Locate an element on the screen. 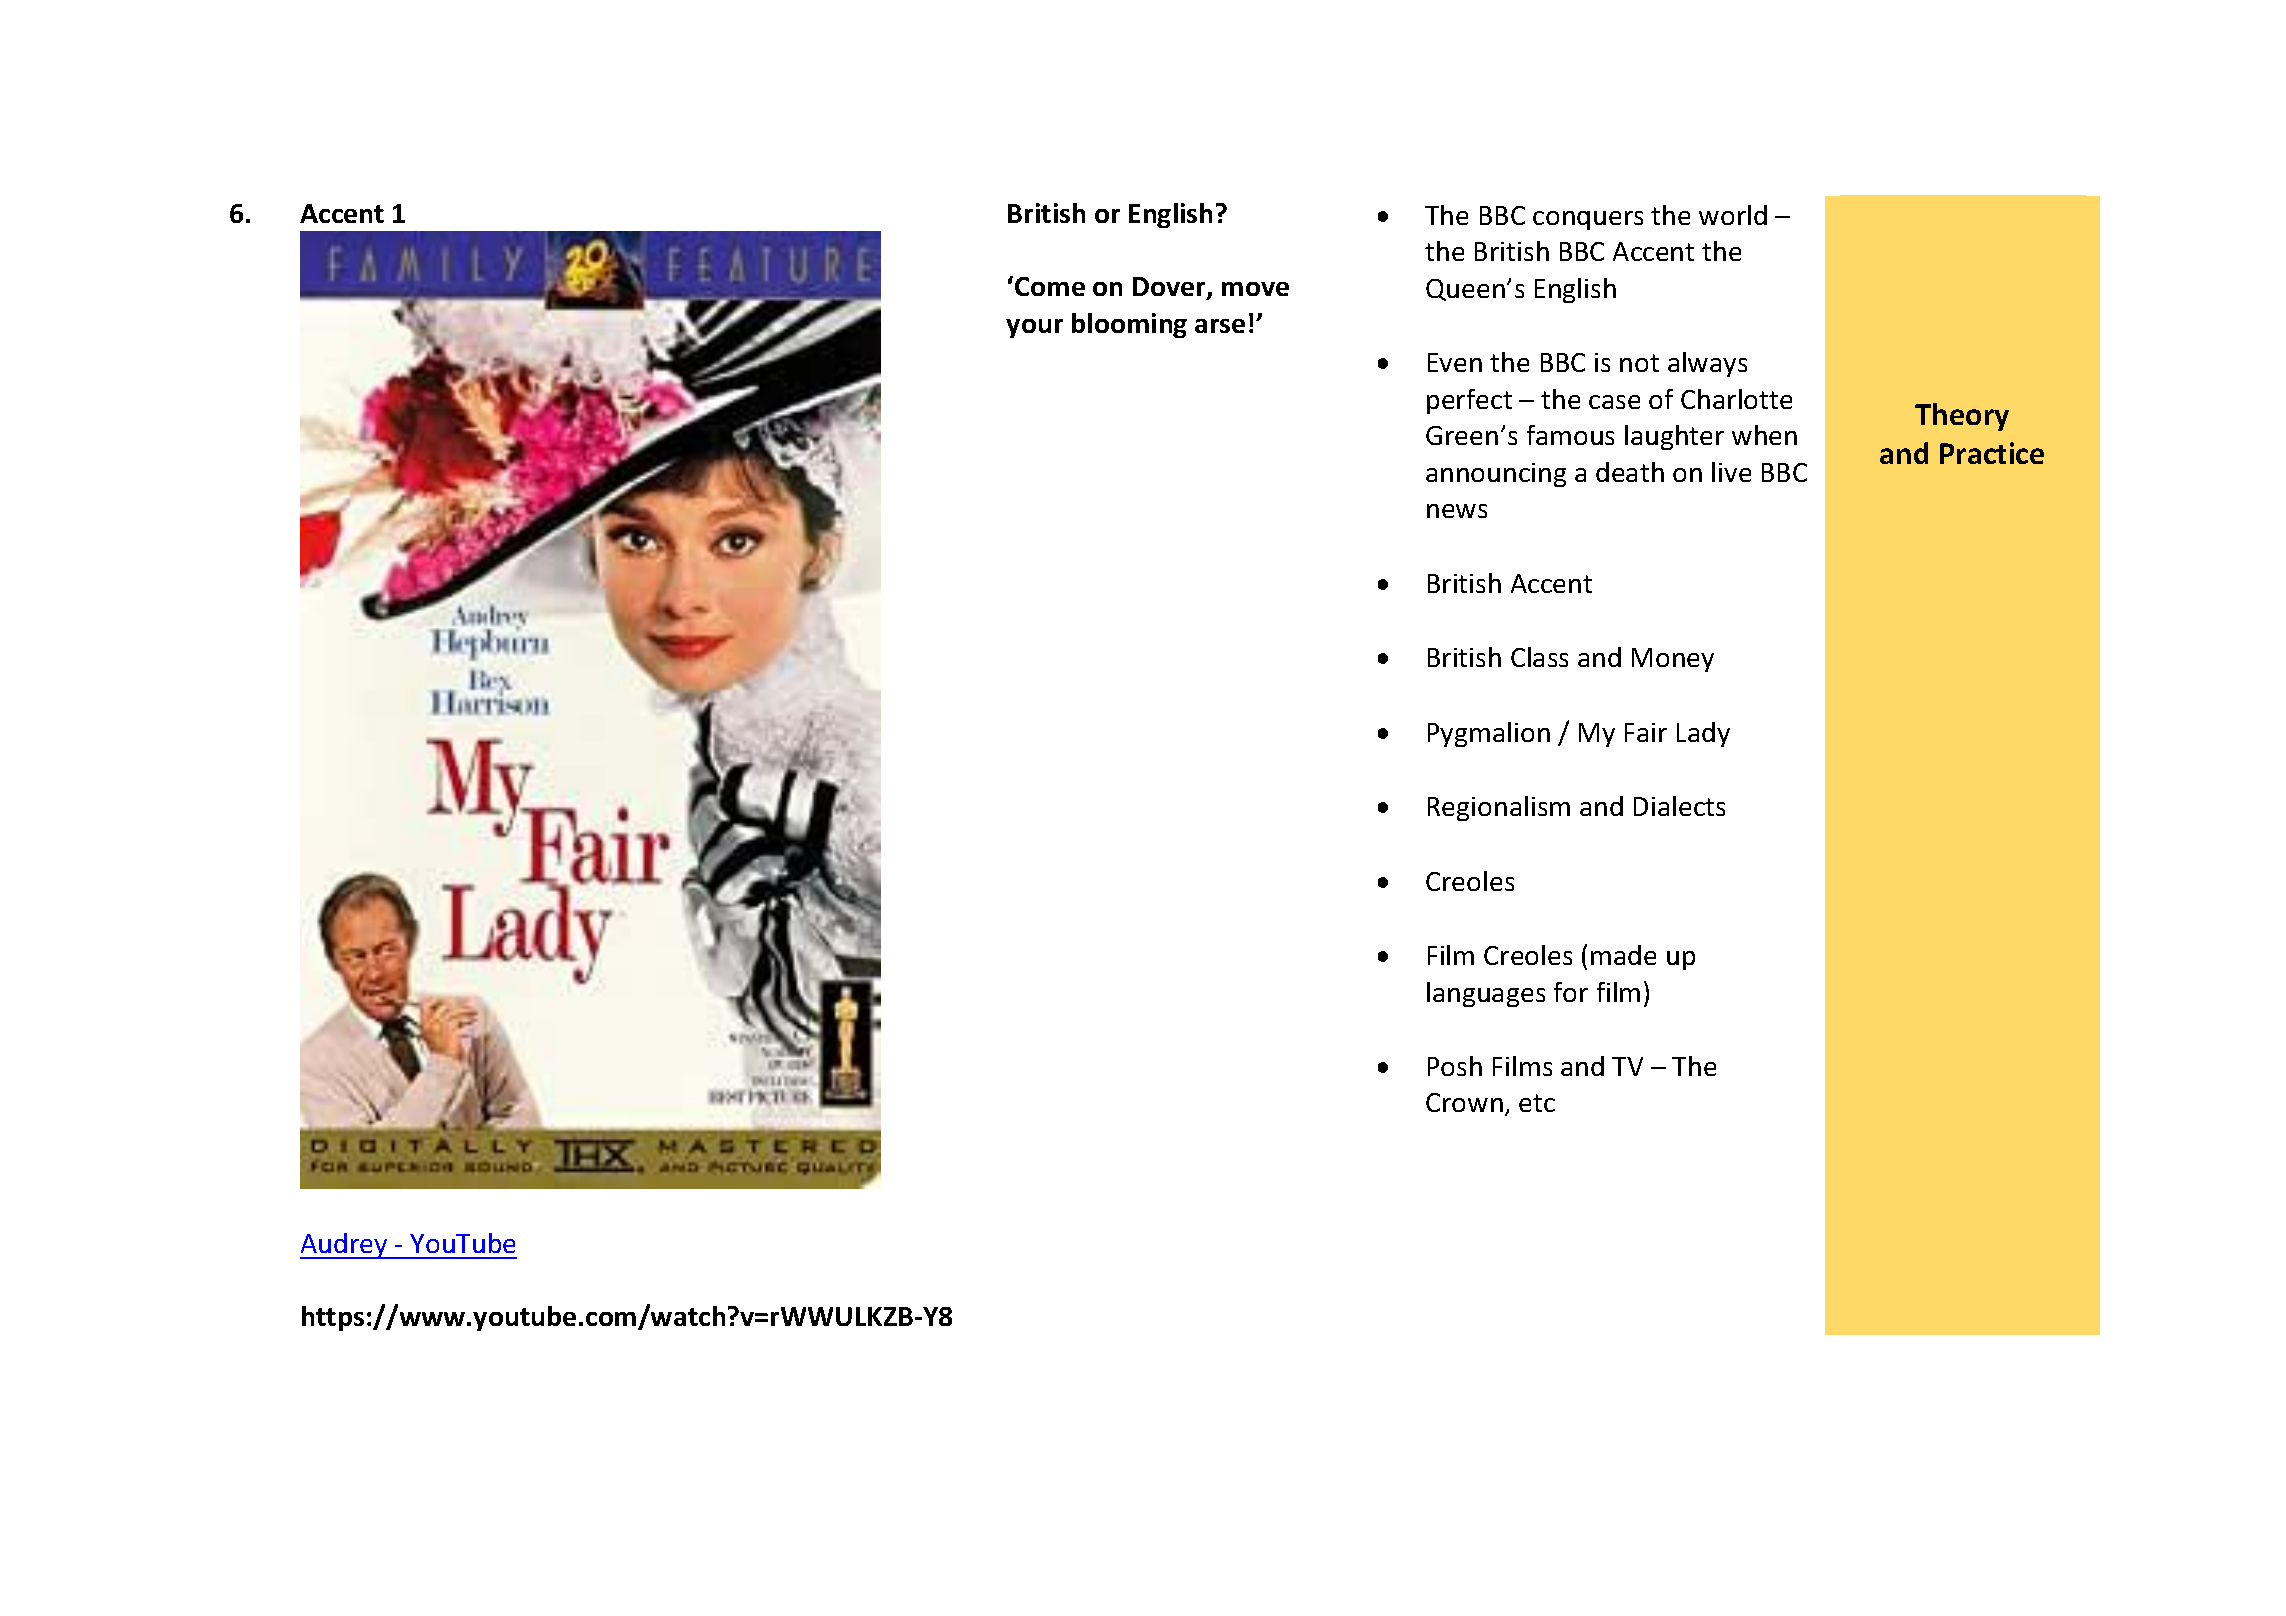 This screenshot has height=1616, width=2286. Money is located at coordinates (1673, 660).
